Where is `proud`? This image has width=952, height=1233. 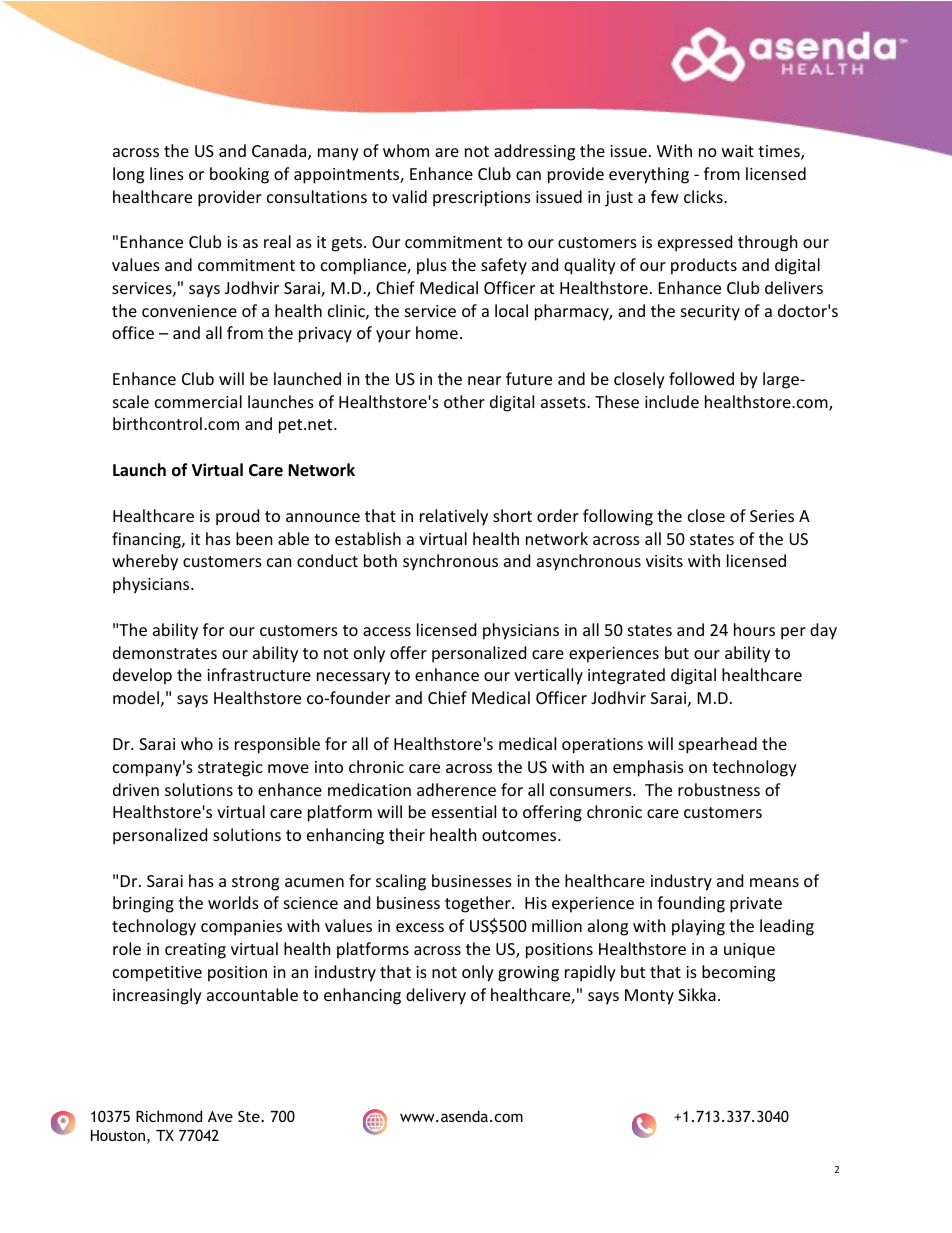
proud is located at coordinates (237, 517).
